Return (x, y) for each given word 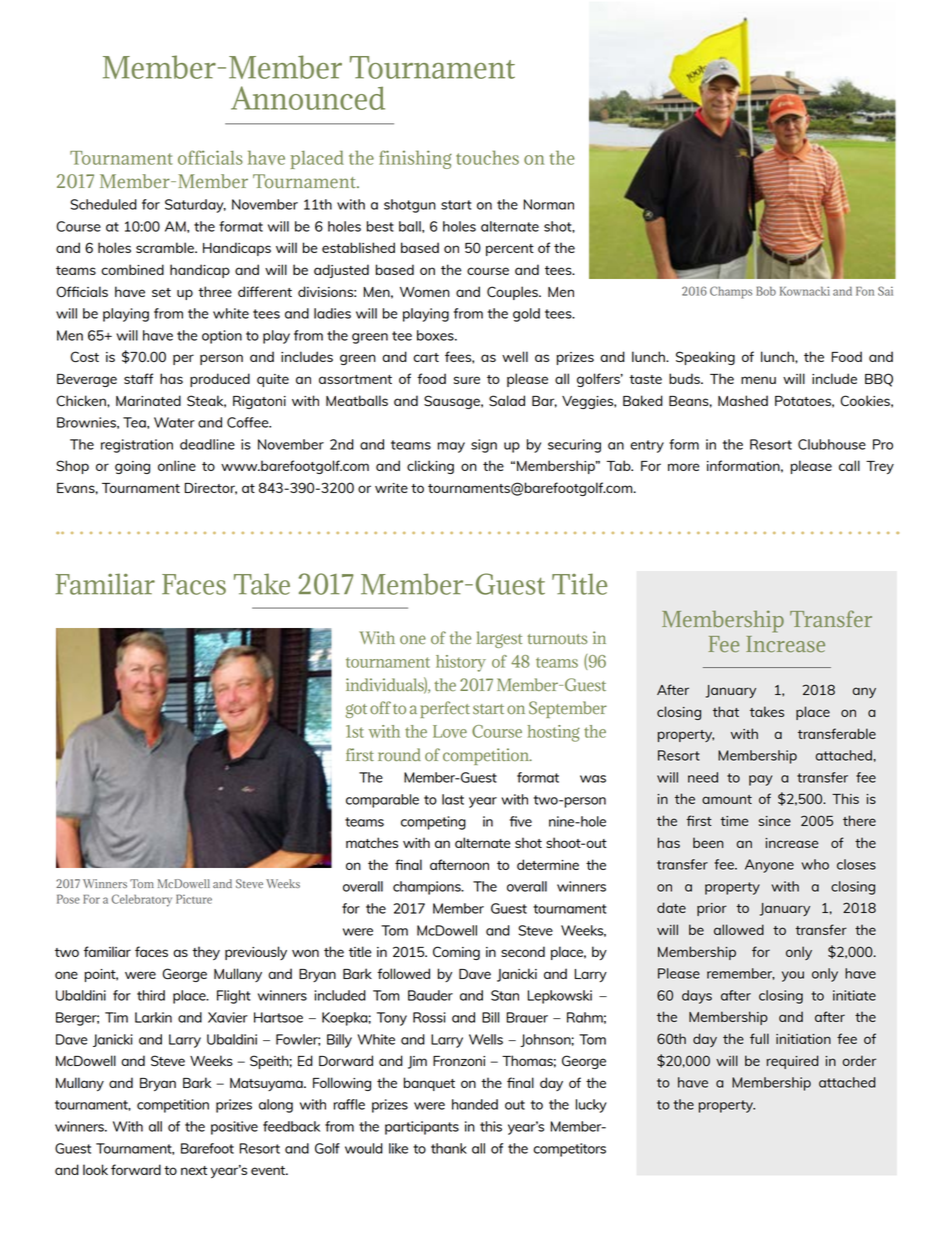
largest (499, 639)
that (726, 711)
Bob (766, 291)
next (194, 1170)
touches (487, 157)
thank (449, 1148)
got (356, 711)
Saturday (195, 206)
